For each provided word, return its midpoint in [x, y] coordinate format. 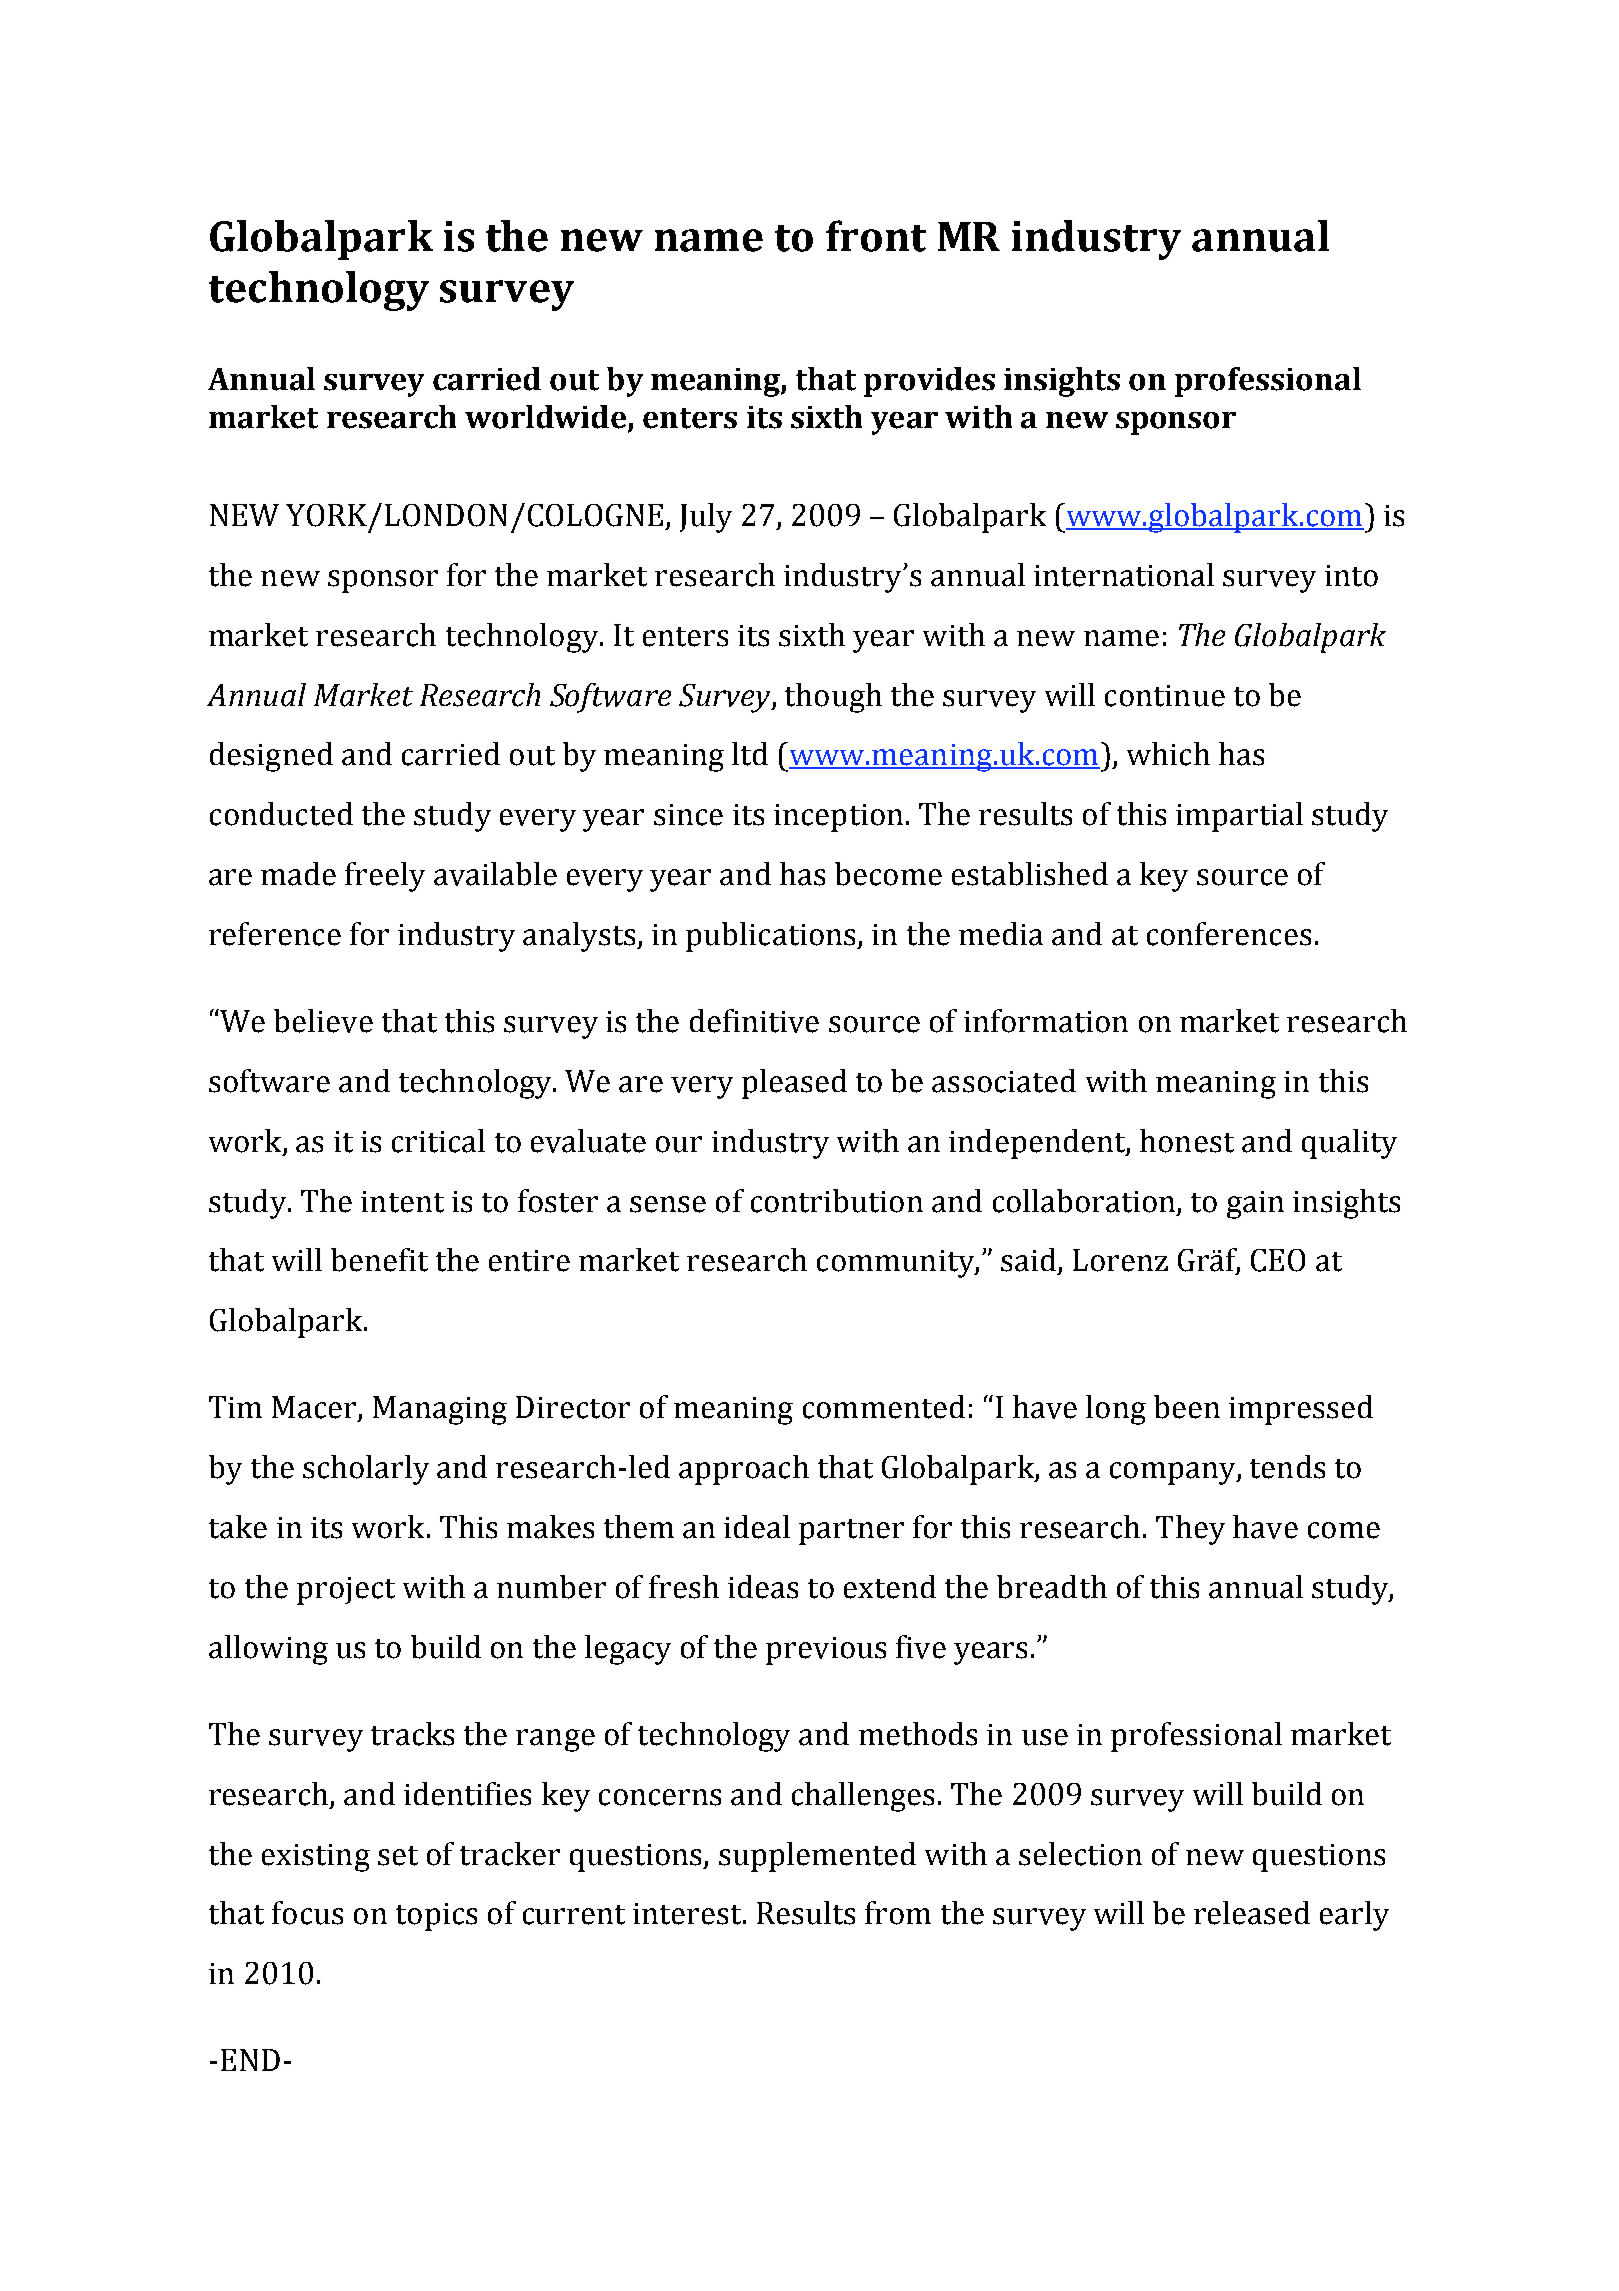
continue [1165, 696]
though [833, 698]
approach [744, 1470]
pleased [794, 1084]
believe [323, 1021]
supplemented [817, 1857]
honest [1187, 1141]
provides [929, 382]
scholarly [366, 1470]
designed [271, 757]
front [876, 236]
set [398, 1856]
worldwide [547, 418]
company [1174, 1473]
